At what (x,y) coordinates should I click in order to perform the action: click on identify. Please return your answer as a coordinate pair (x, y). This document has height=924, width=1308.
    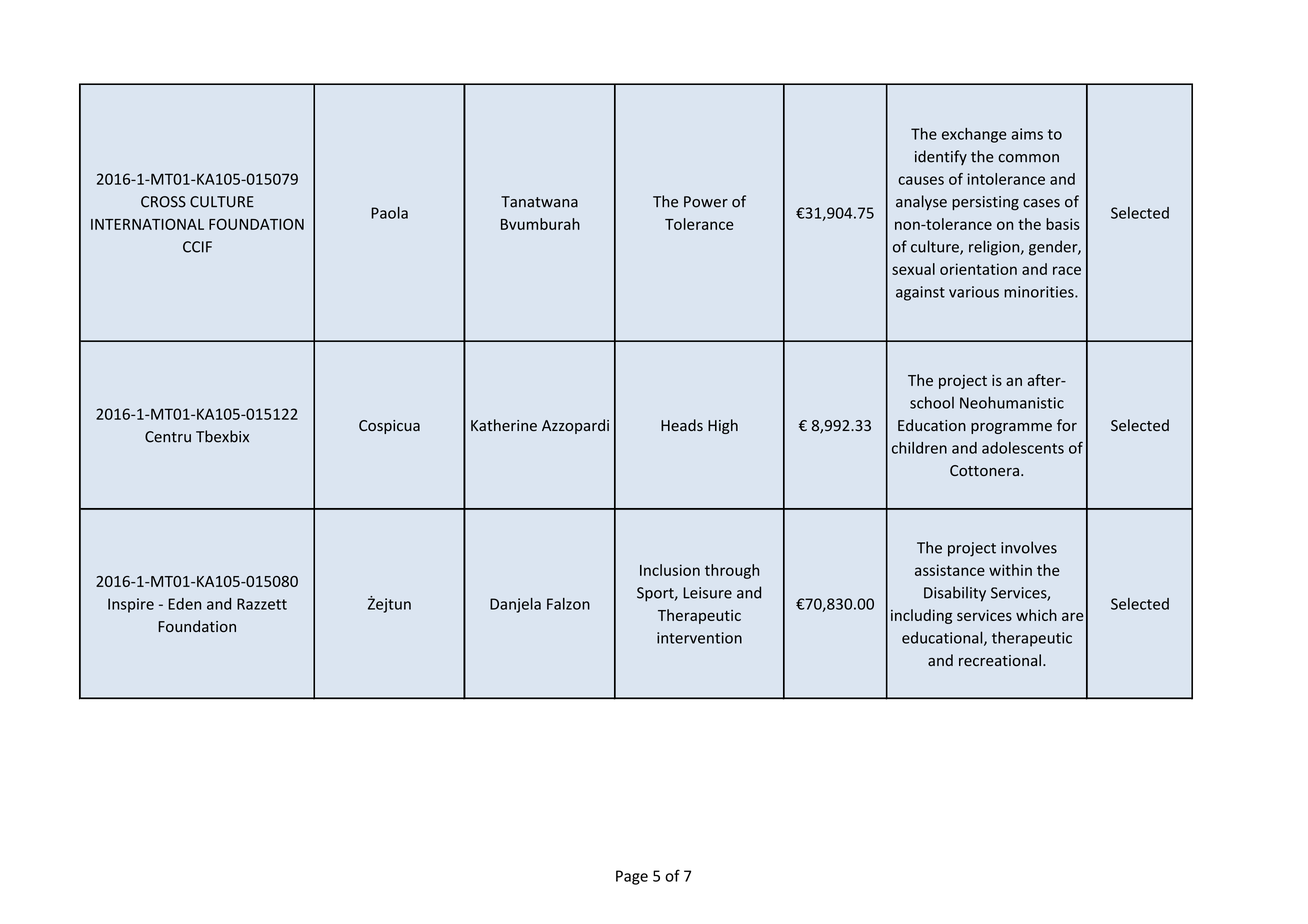
    Looking at the image, I should click on (941, 157).
